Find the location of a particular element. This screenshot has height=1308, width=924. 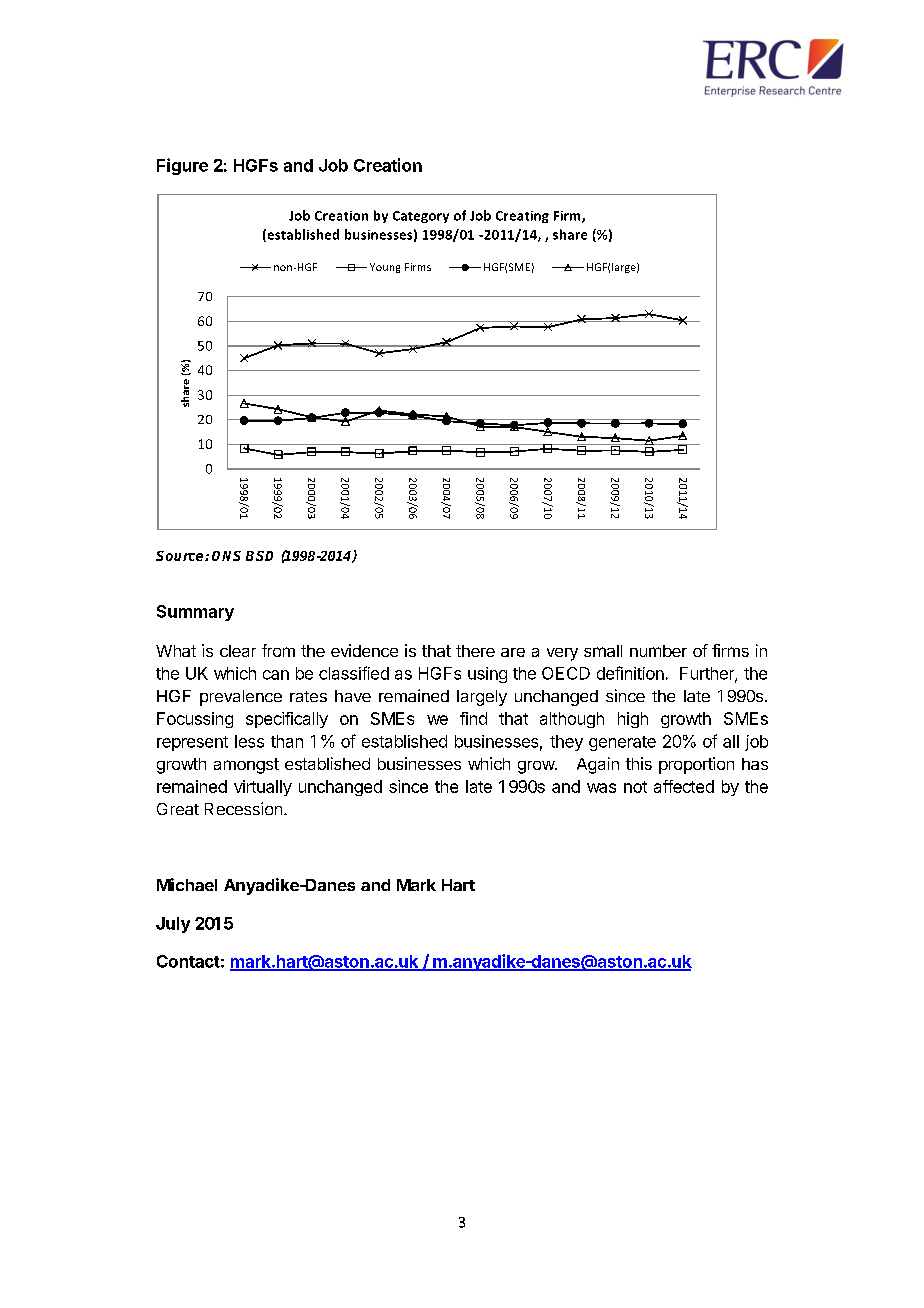

Contact is located at coordinates (188, 961).
